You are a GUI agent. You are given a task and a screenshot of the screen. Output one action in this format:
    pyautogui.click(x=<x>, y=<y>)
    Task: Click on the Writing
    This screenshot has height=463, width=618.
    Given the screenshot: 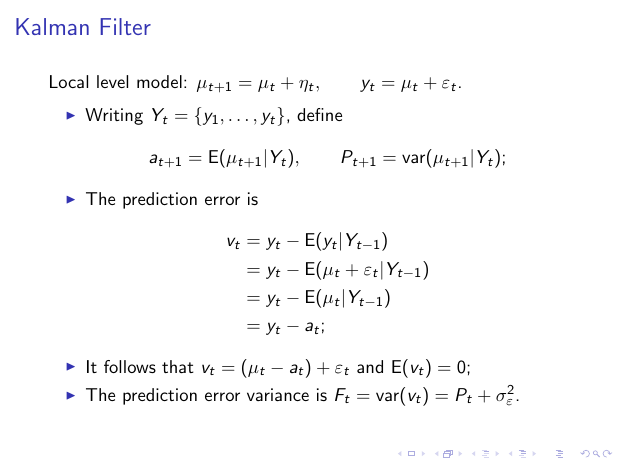 What is the action you would take?
    pyautogui.click(x=114, y=116)
